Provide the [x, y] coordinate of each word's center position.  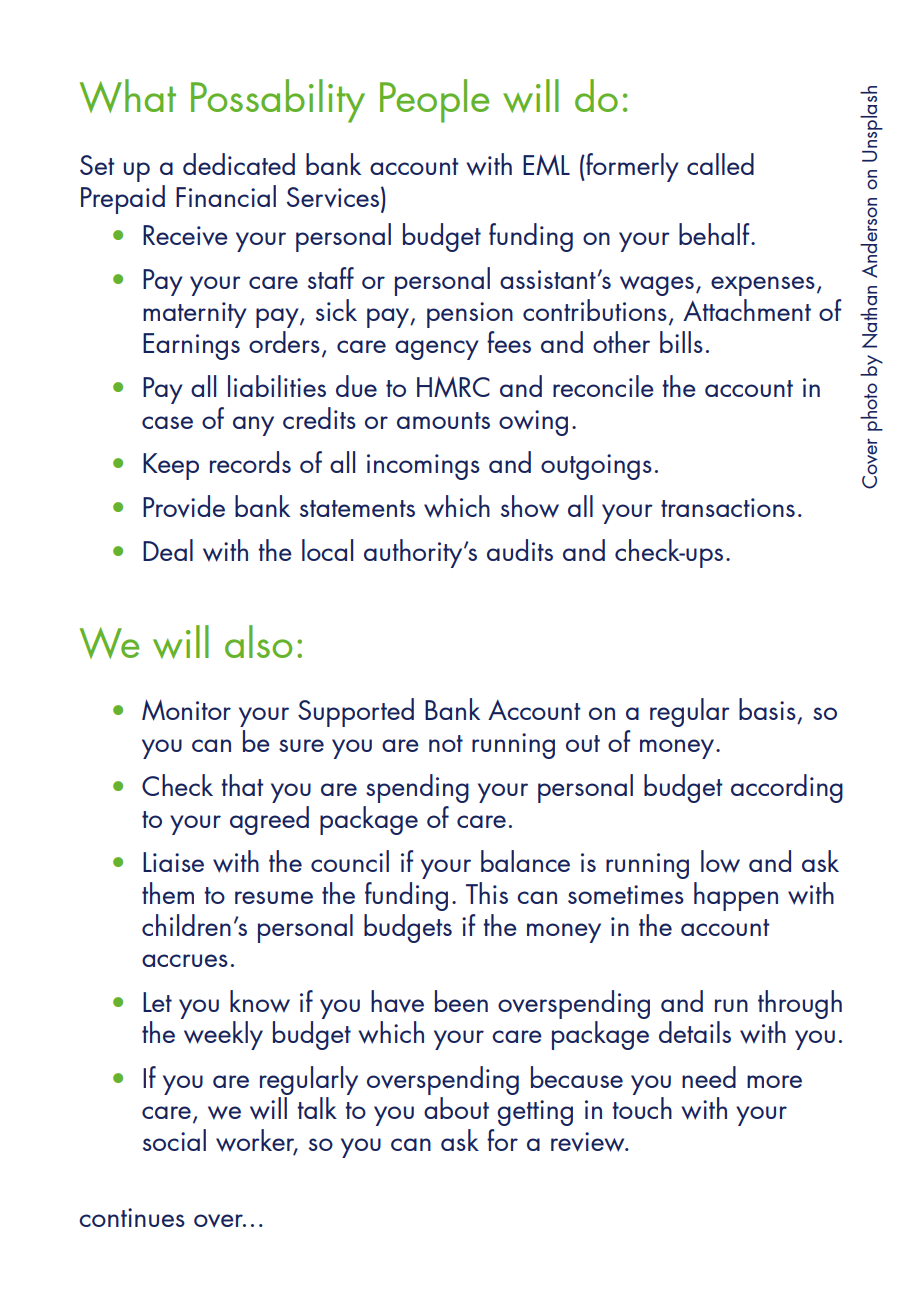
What [128, 96]
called [720, 164]
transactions [728, 507]
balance [525, 861]
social [174, 1140]
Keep [171, 466]
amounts [443, 420]
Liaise [173, 862]
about [456, 1108]
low [720, 861]
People [434, 101]
